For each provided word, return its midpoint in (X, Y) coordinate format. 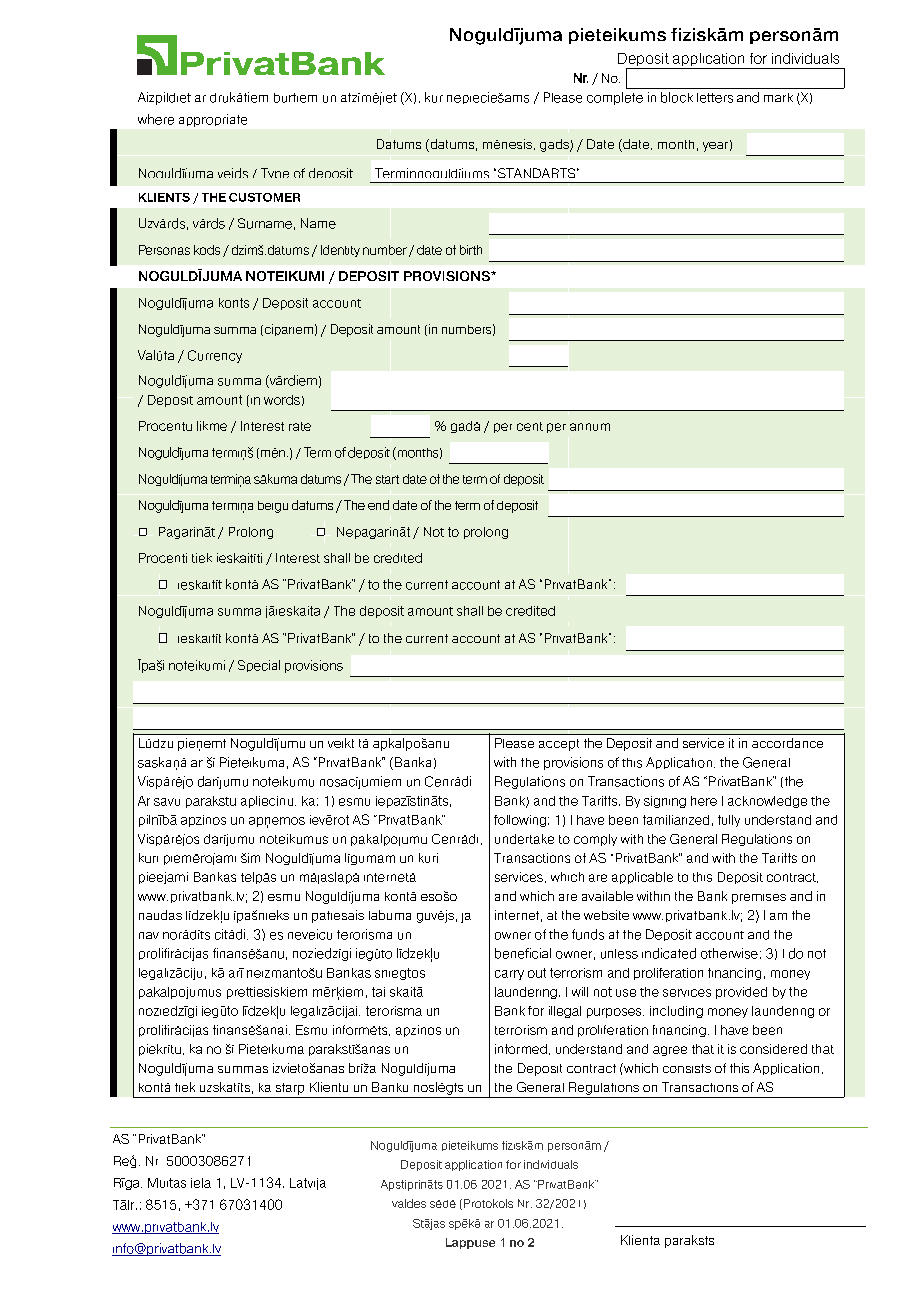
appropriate (213, 120)
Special (259, 666)
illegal (565, 1012)
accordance (787, 743)
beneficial (523, 953)
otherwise (729, 953)
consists (687, 1068)
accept (559, 745)
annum (590, 427)
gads (555, 145)
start (387, 479)
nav (149, 935)
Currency (215, 356)
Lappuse (470, 1243)
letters (715, 98)
